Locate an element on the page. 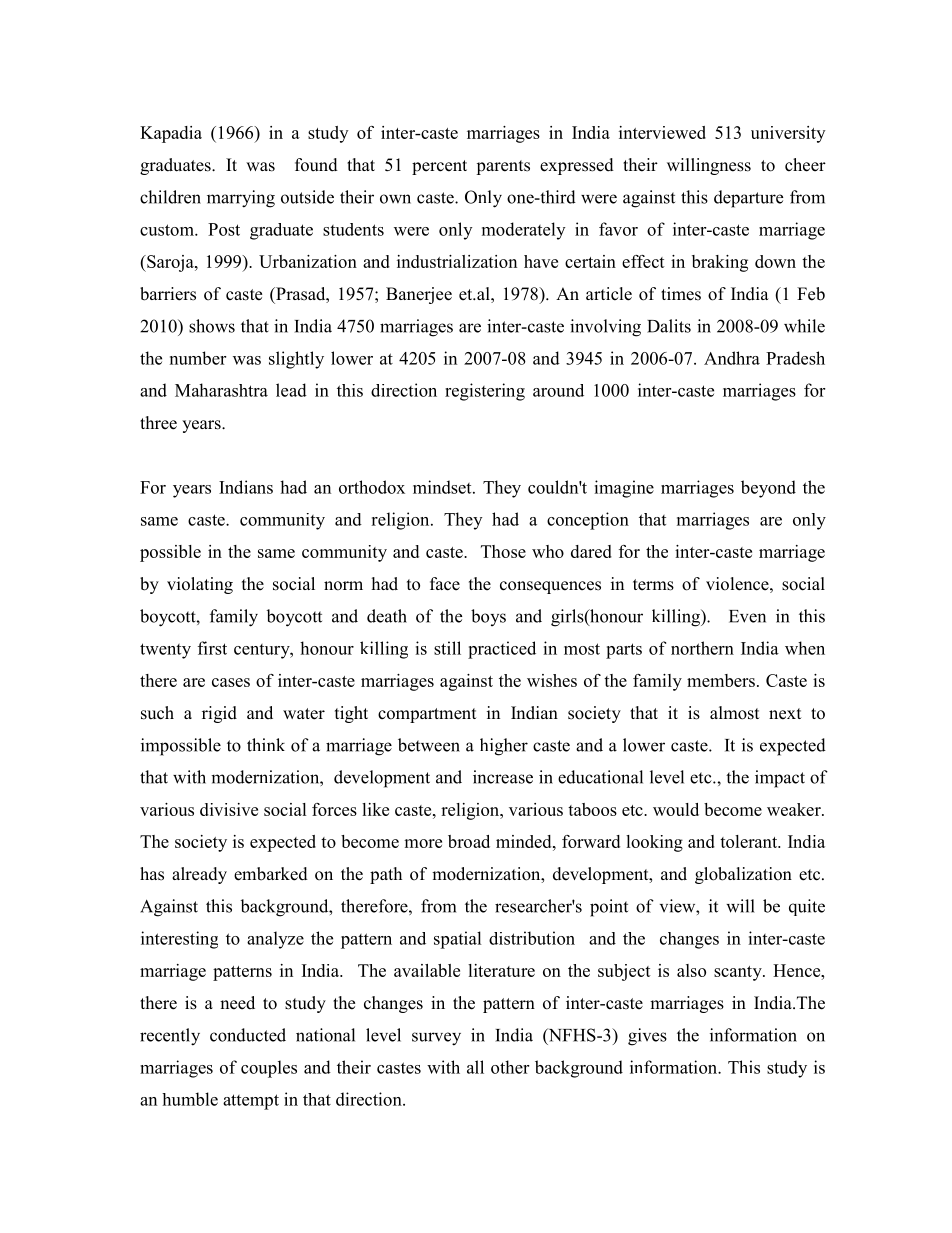 This page has height=1233, width=952. mindset is located at coordinates (443, 487).
